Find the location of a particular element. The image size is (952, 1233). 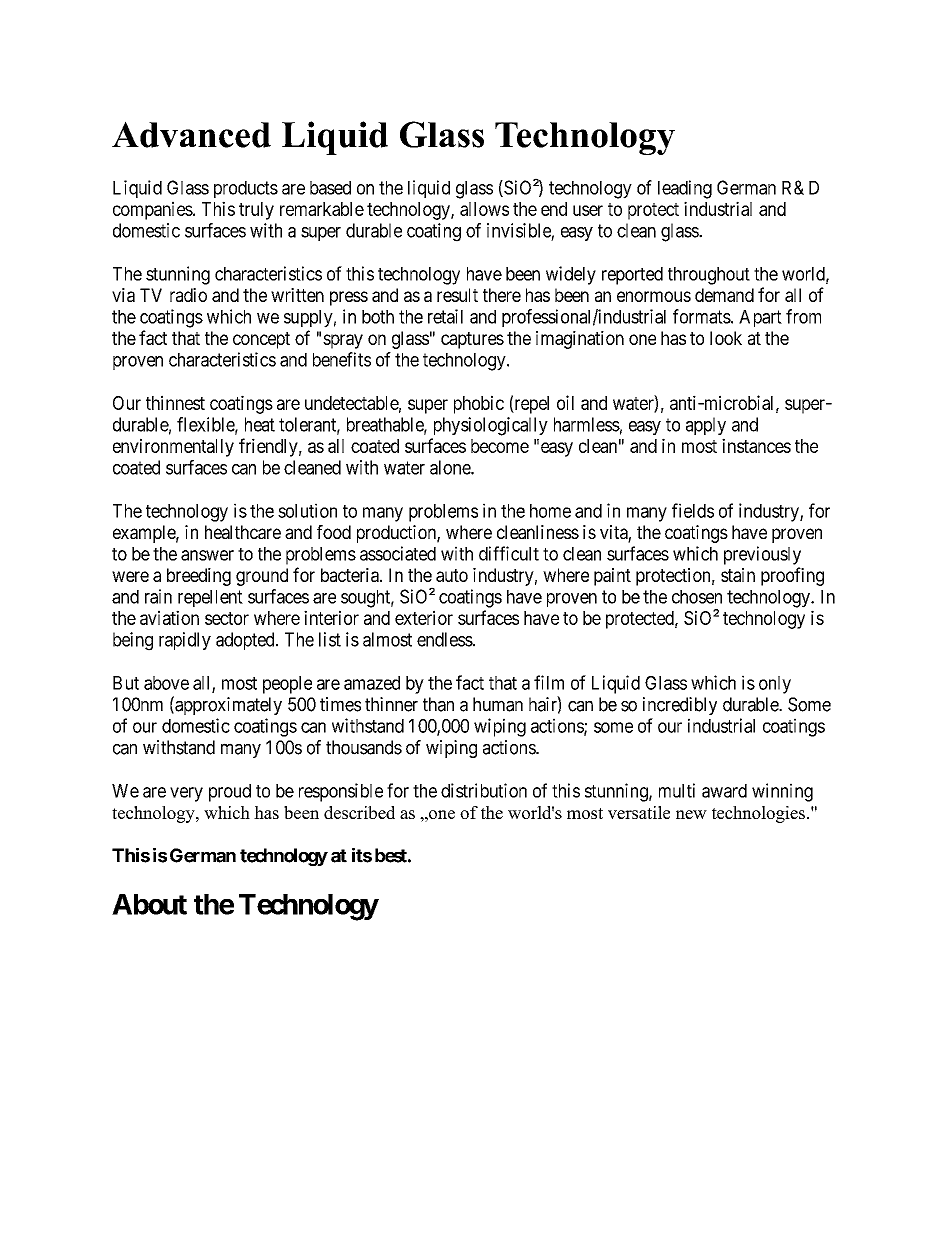

Advanced is located at coordinates (191, 134).
